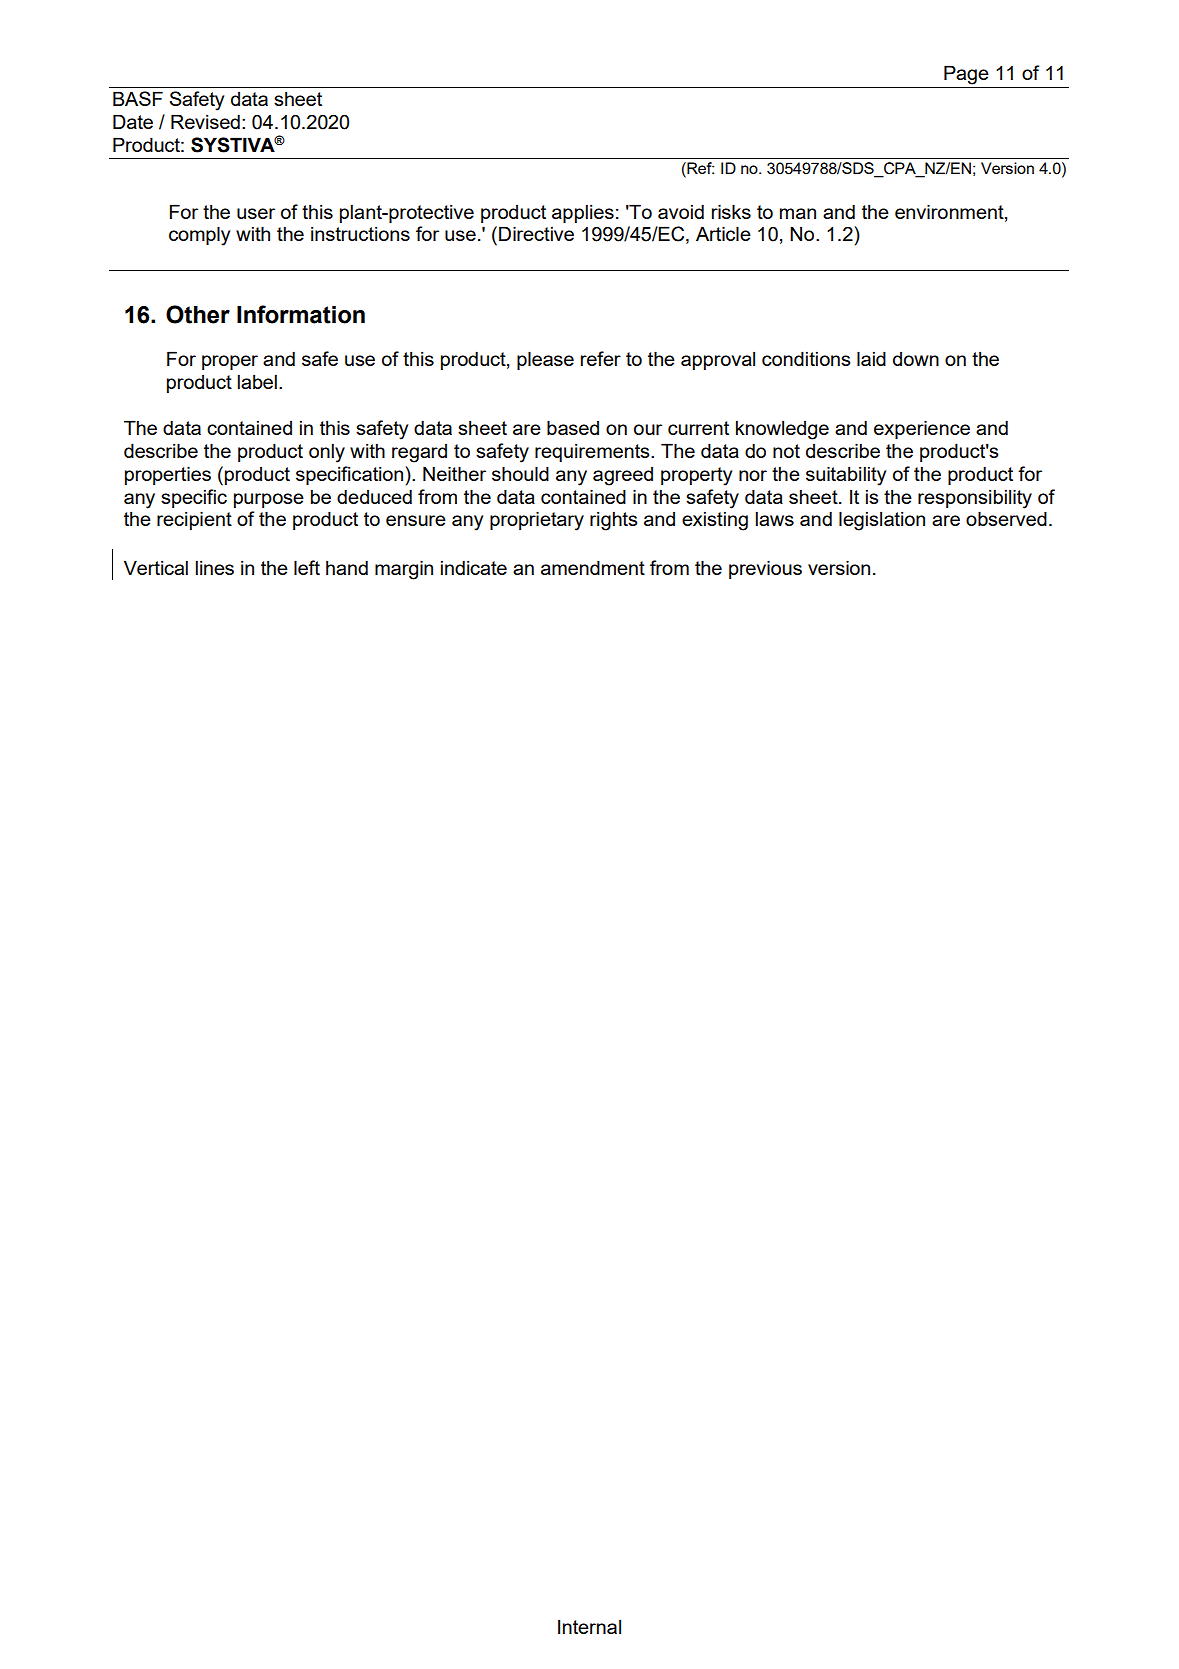  Describe the element at coordinates (205, 121) in the page. I see `Revised` at that location.
